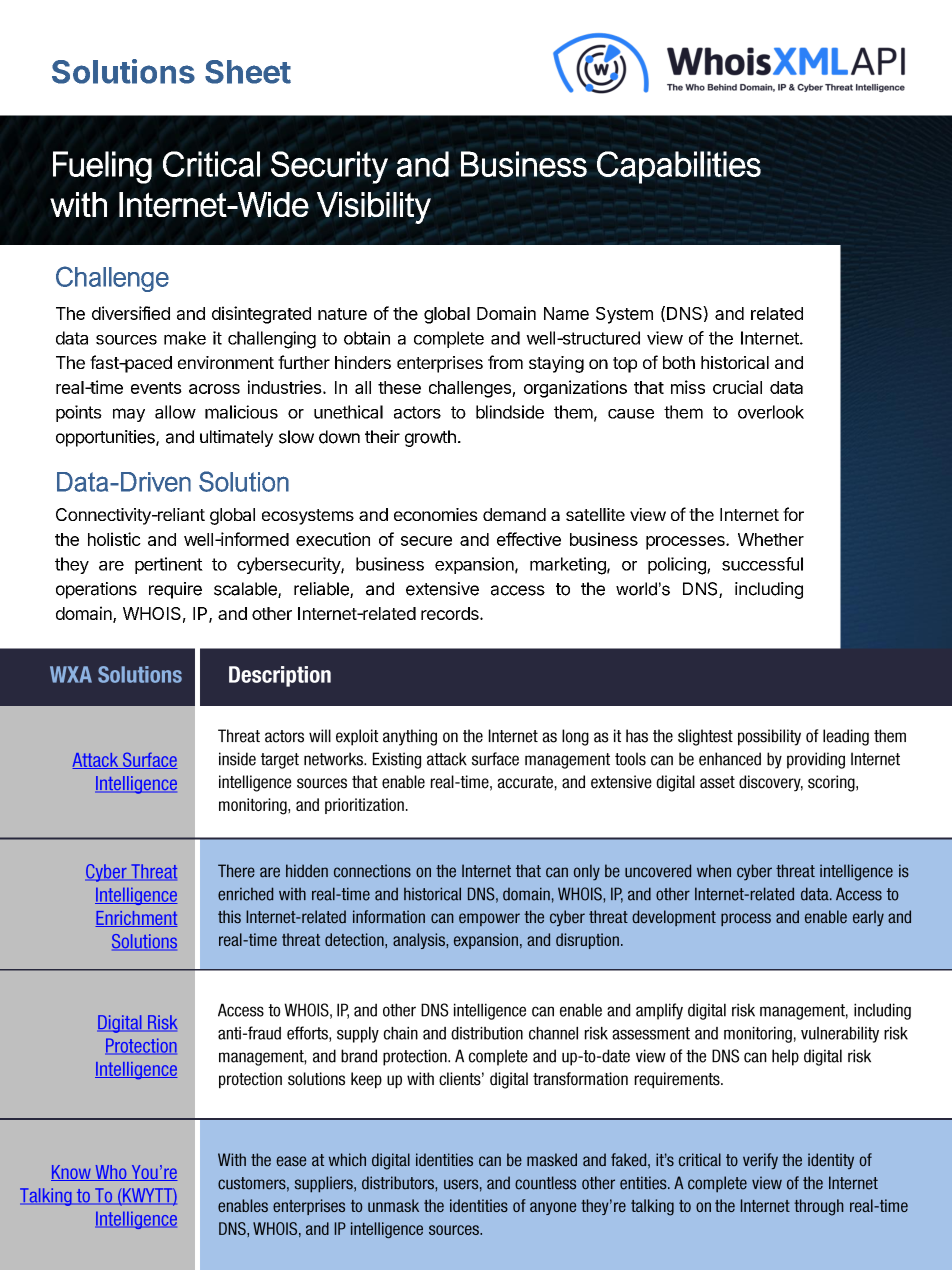 This screenshot has height=1270, width=952. I want to click on both, so click(679, 362).
